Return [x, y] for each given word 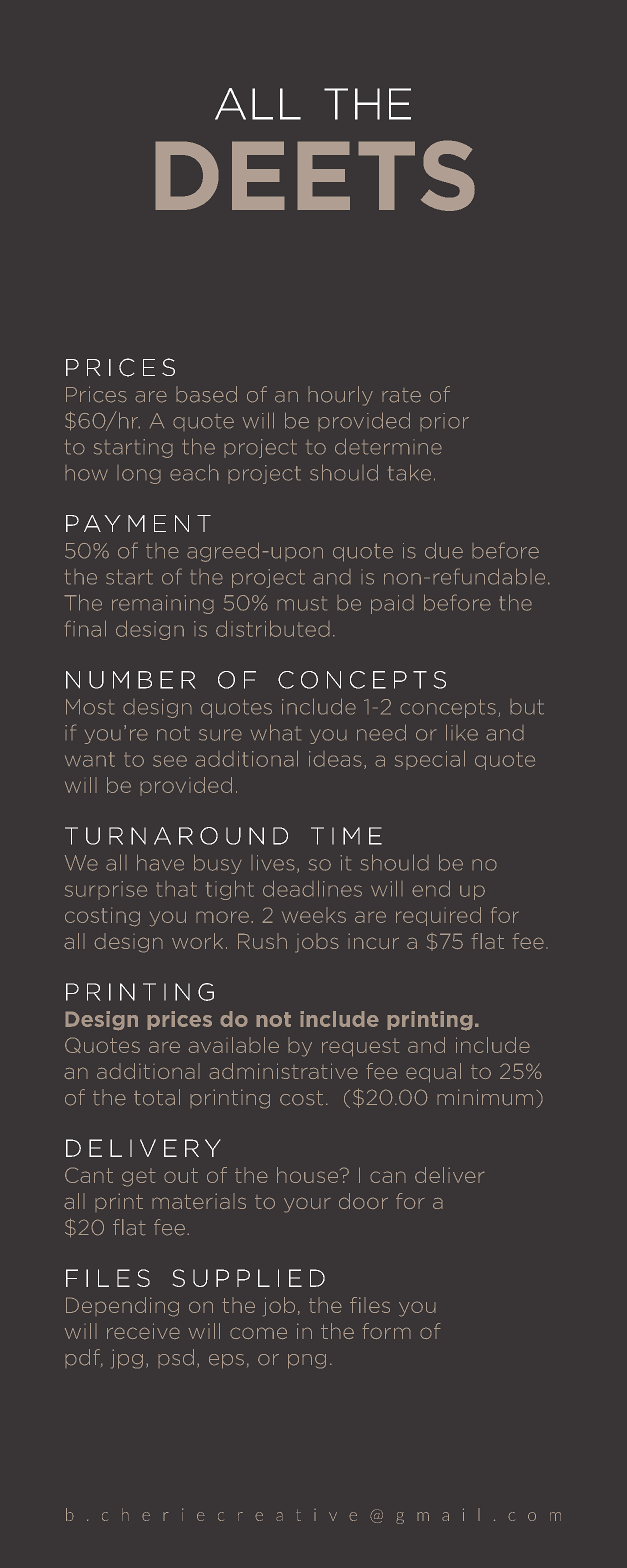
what [276, 732]
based [206, 394]
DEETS [315, 175]
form [386, 1331]
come [258, 1333]
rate [401, 395]
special [430, 760]
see [170, 761]
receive [143, 1331]
